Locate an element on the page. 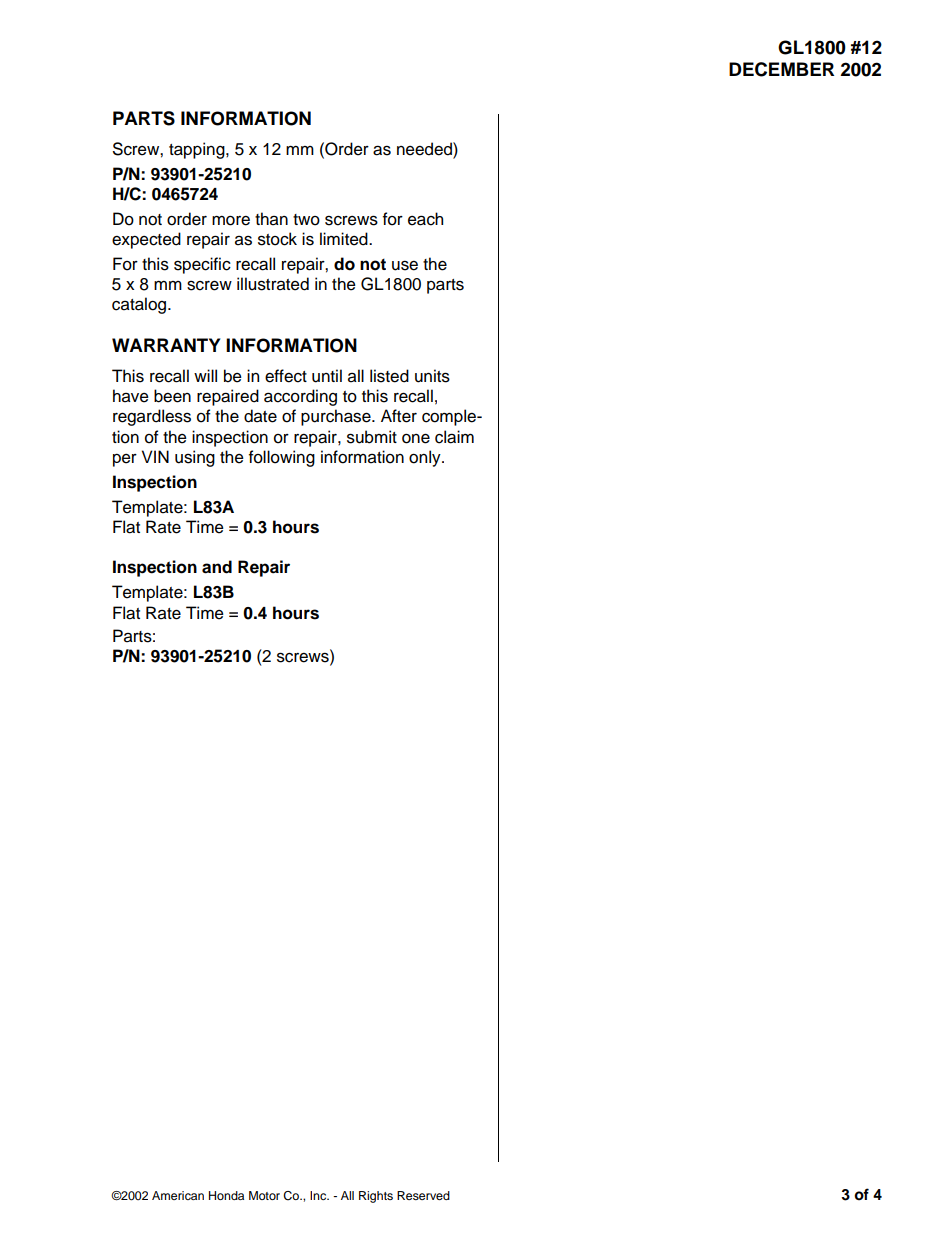  DECEMBER is located at coordinates (781, 69).
